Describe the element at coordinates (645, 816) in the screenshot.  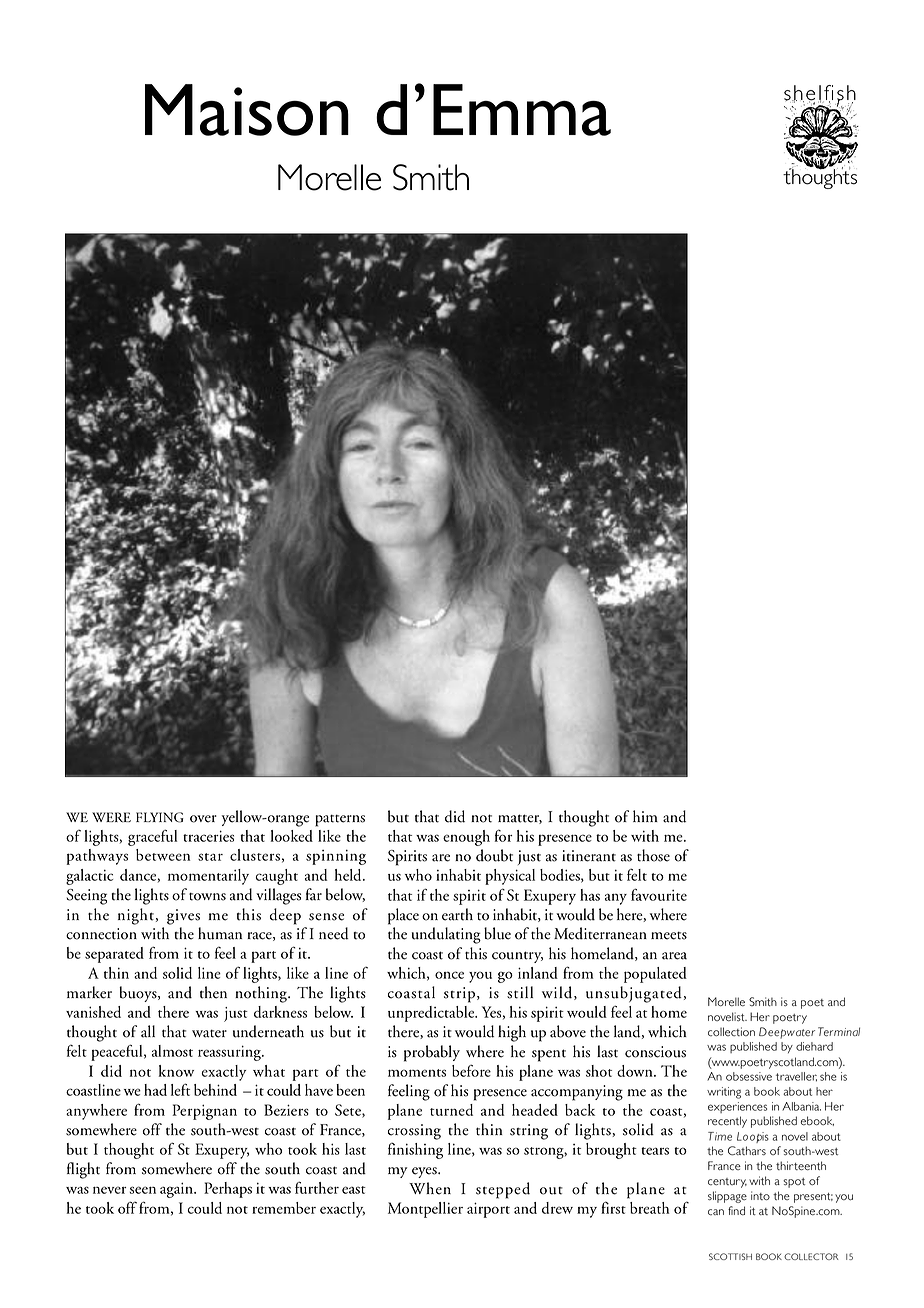
I see `him` at that location.
